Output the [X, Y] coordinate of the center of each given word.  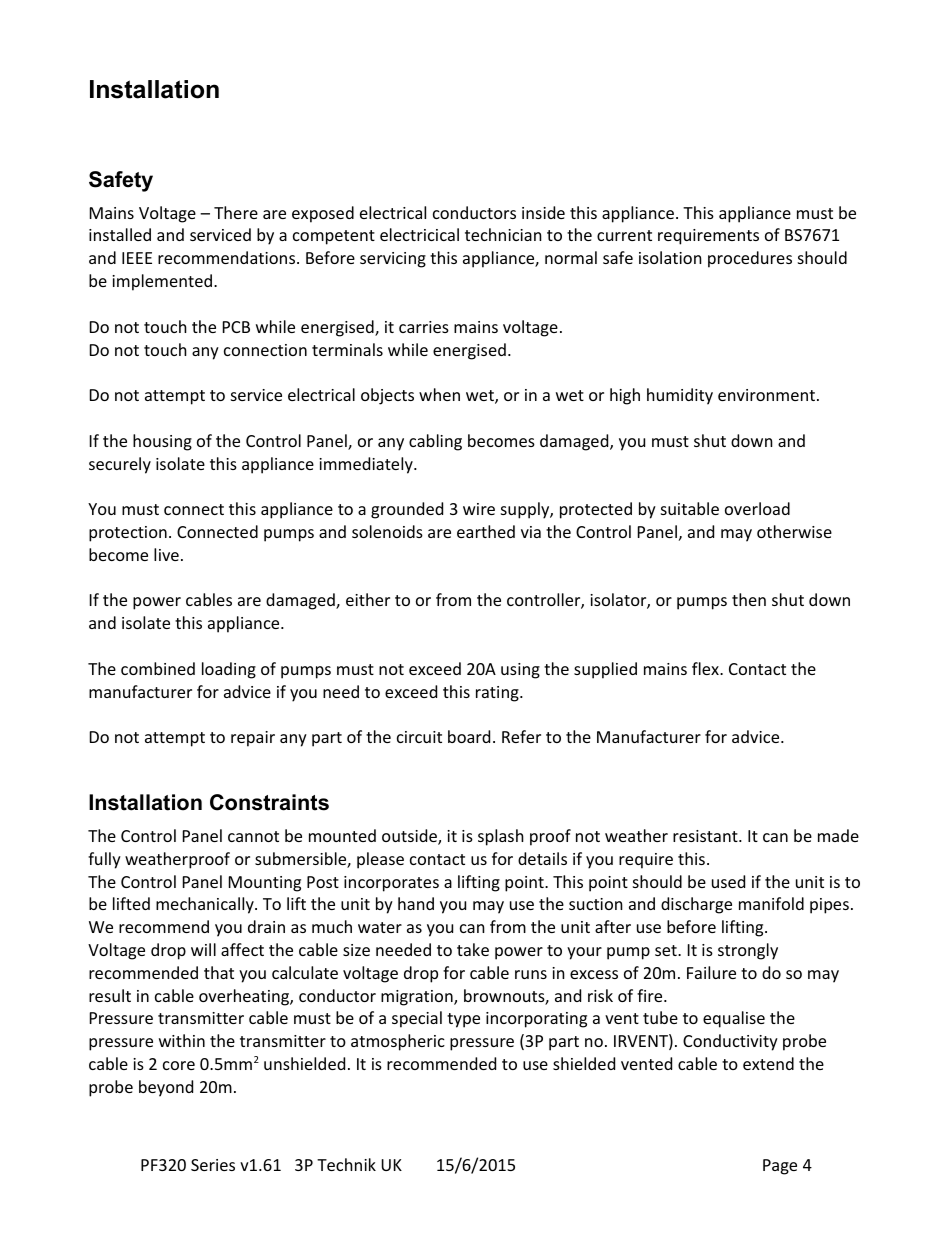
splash [501, 837]
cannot [253, 836]
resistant [706, 836]
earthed [486, 531]
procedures [750, 259]
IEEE [137, 258]
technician [503, 234]
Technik [346, 1164]
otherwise [794, 531]
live [166, 554]
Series [213, 1165]
